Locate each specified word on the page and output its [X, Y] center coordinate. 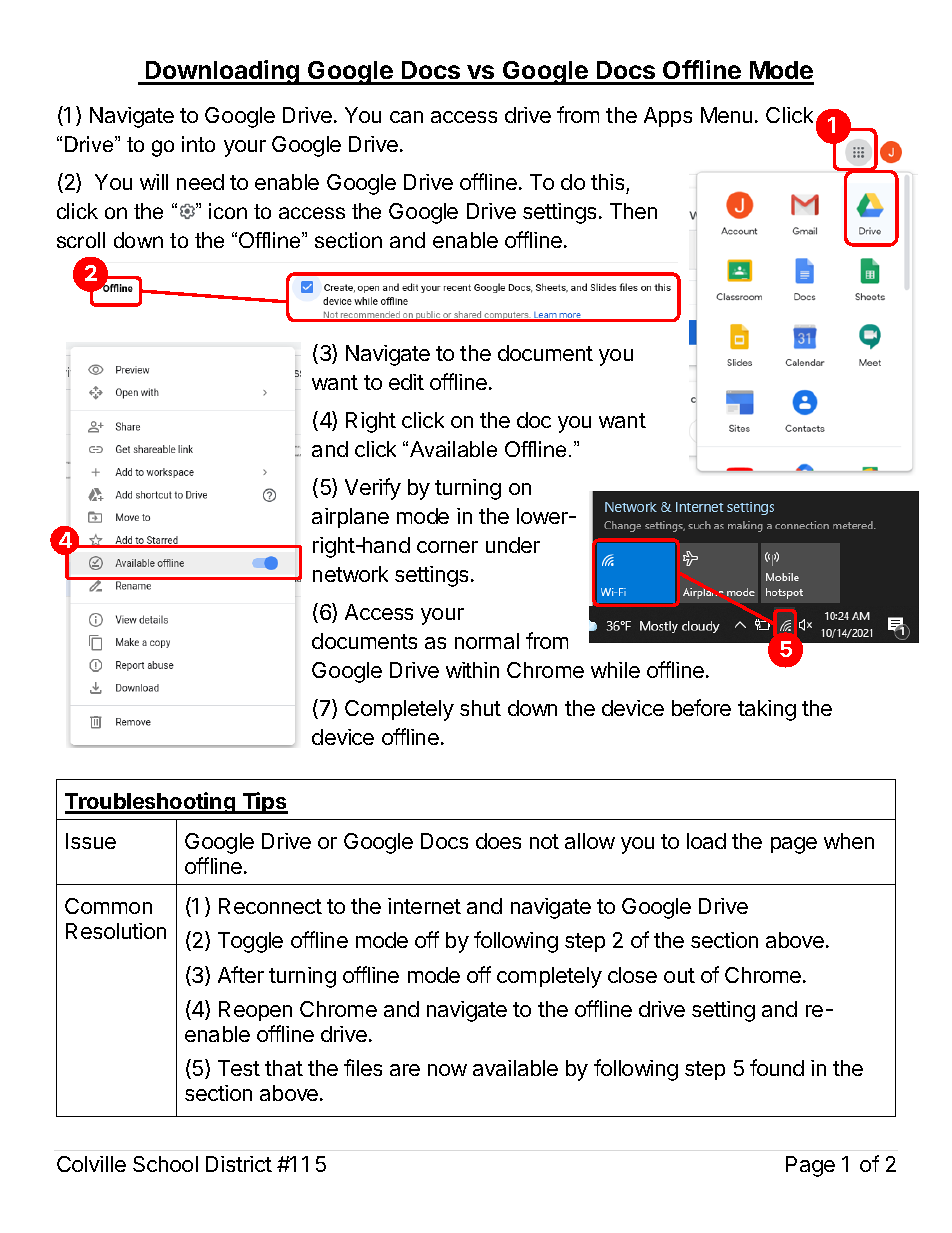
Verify [373, 489]
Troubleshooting [151, 803]
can [406, 117]
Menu [726, 115]
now [447, 1070]
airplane [350, 518]
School [165, 1164]
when [849, 841]
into [198, 144]
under [513, 545]
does [498, 841]
